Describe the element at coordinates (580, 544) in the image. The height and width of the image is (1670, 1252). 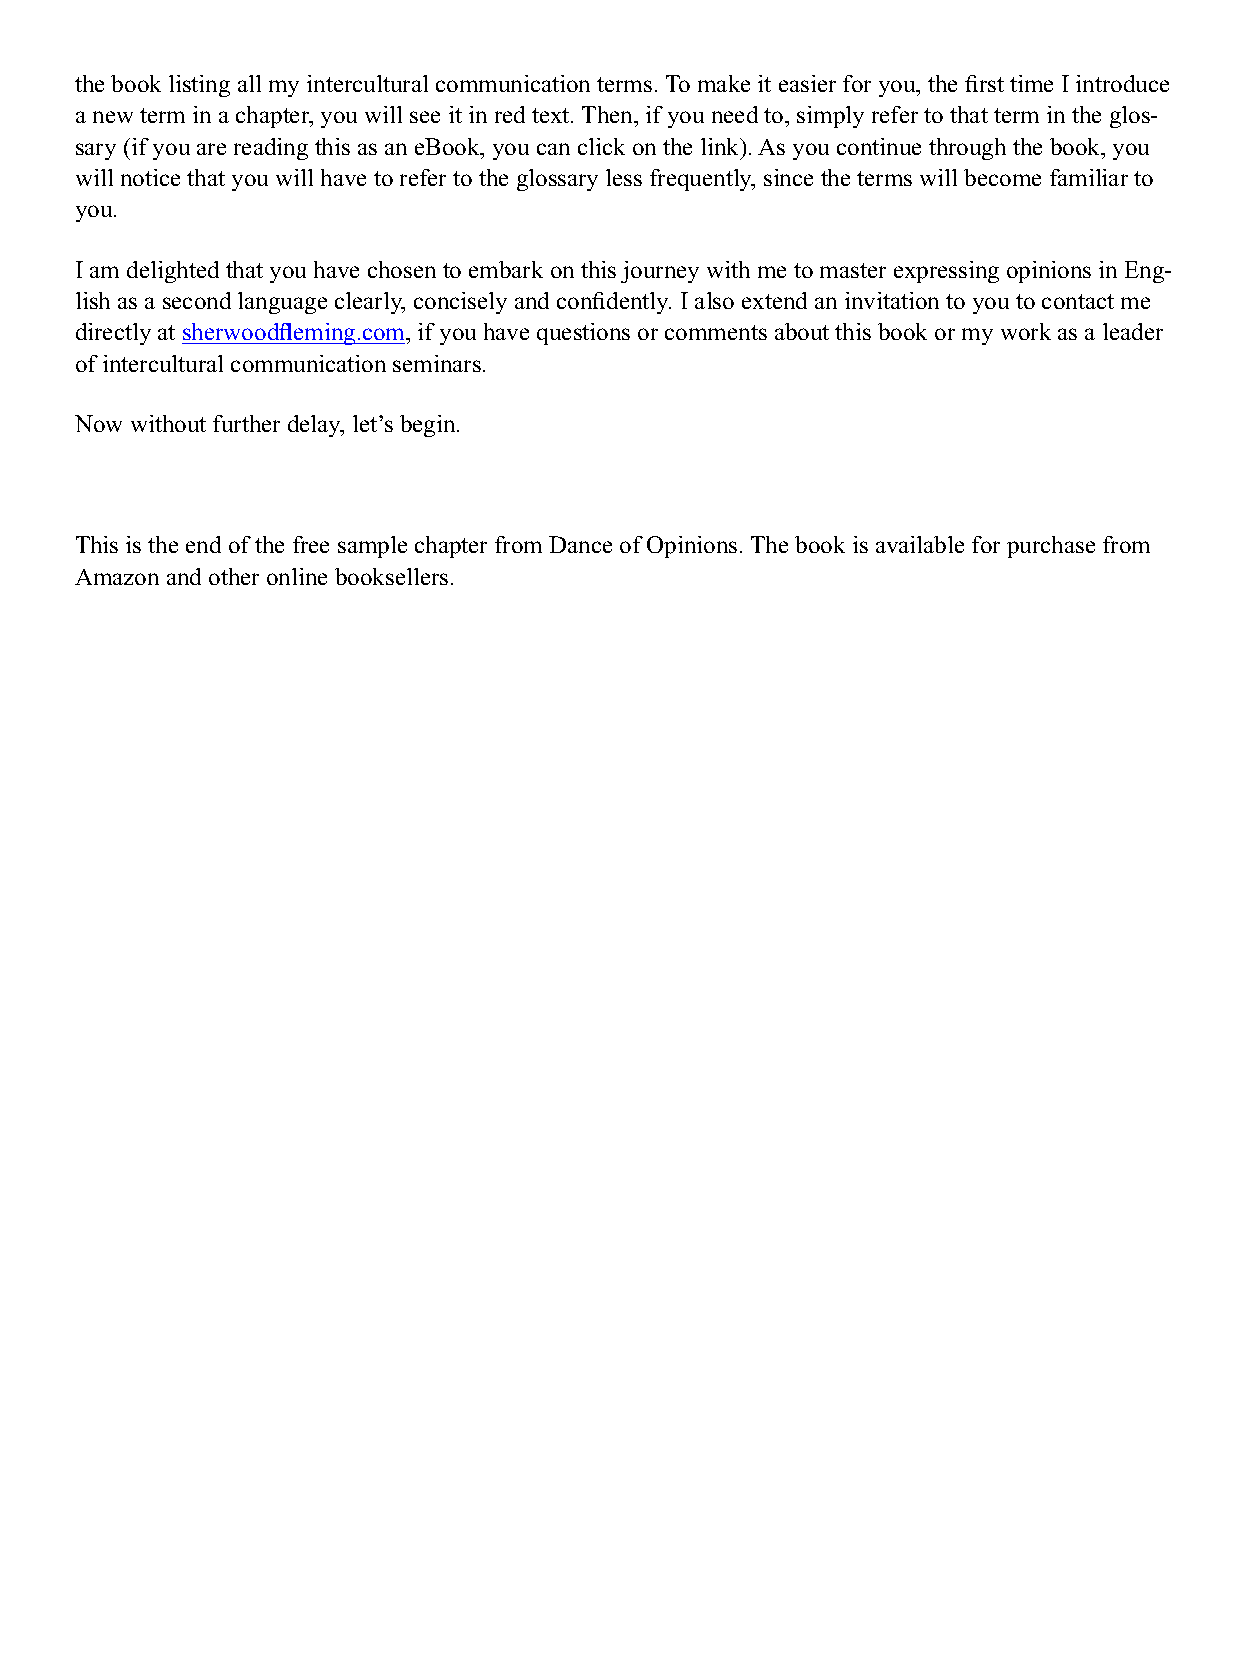
I see `Dance` at that location.
